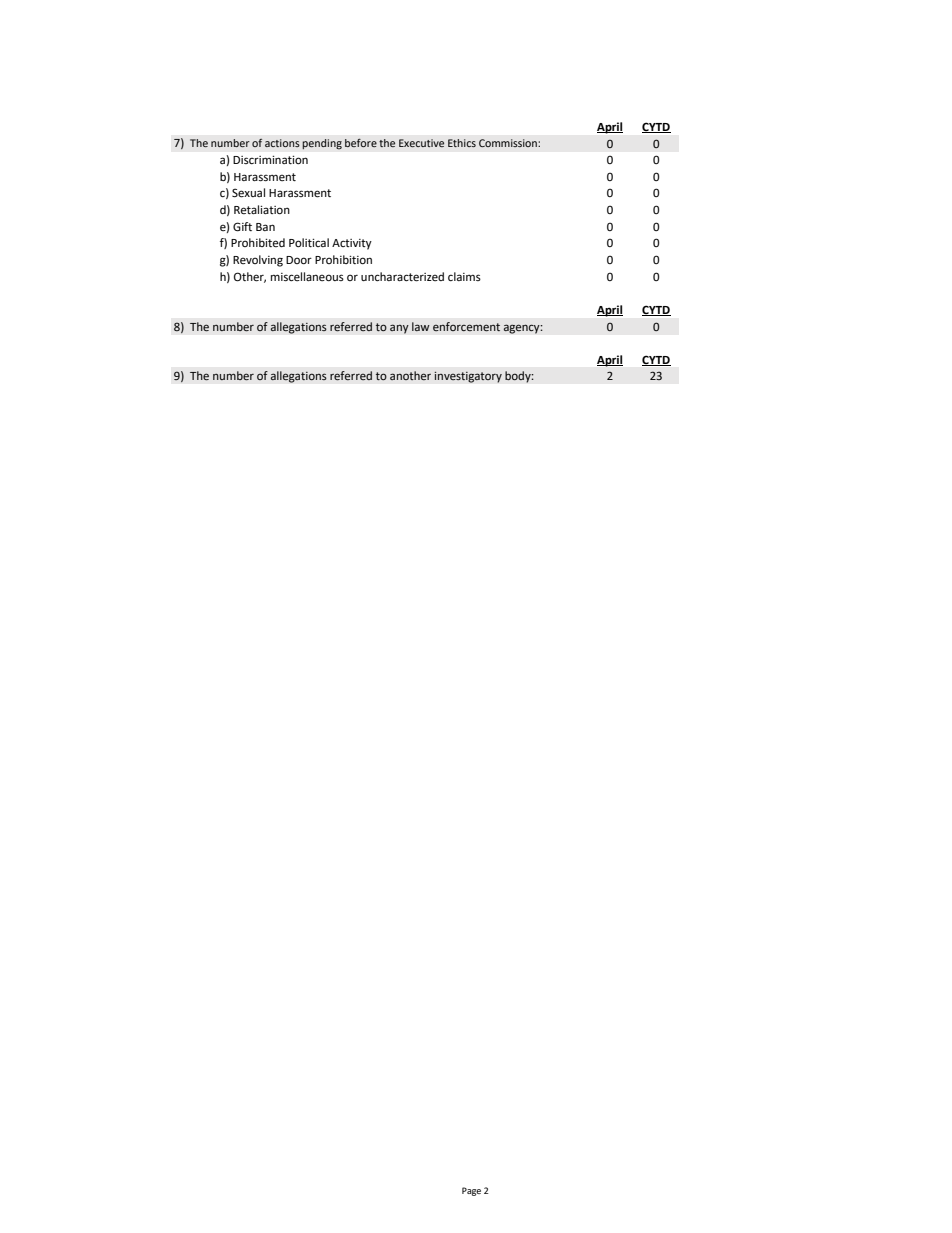 The image size is (952, 1233). Describe the element at coordinates (471, 1191) in the image. I see `Page` at that location.
